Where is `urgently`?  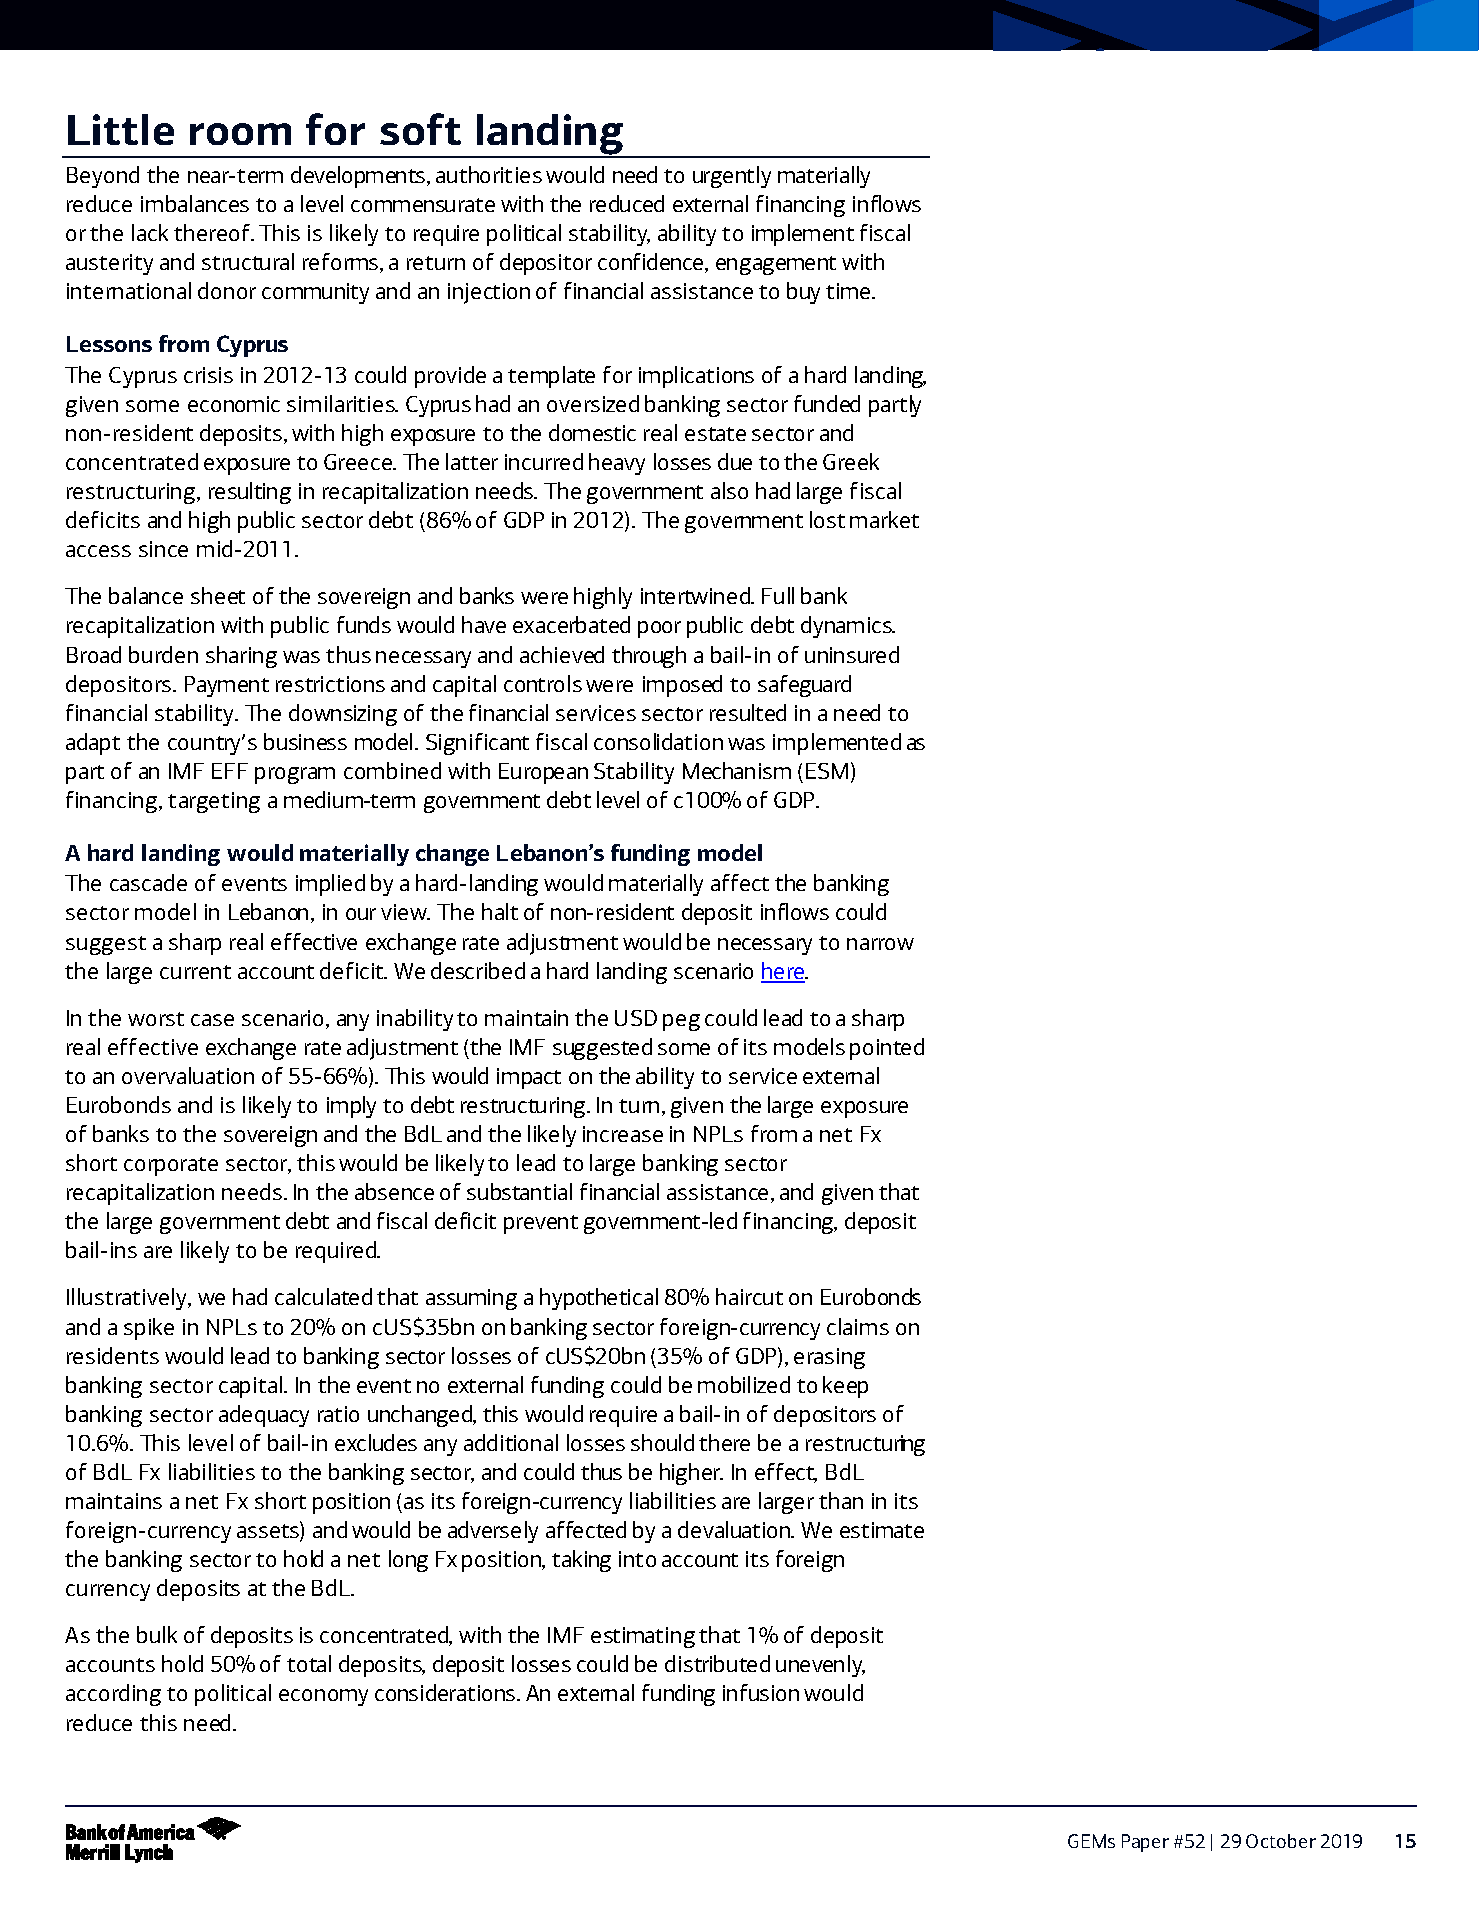 urgently is located at coordinates (732, 177).
